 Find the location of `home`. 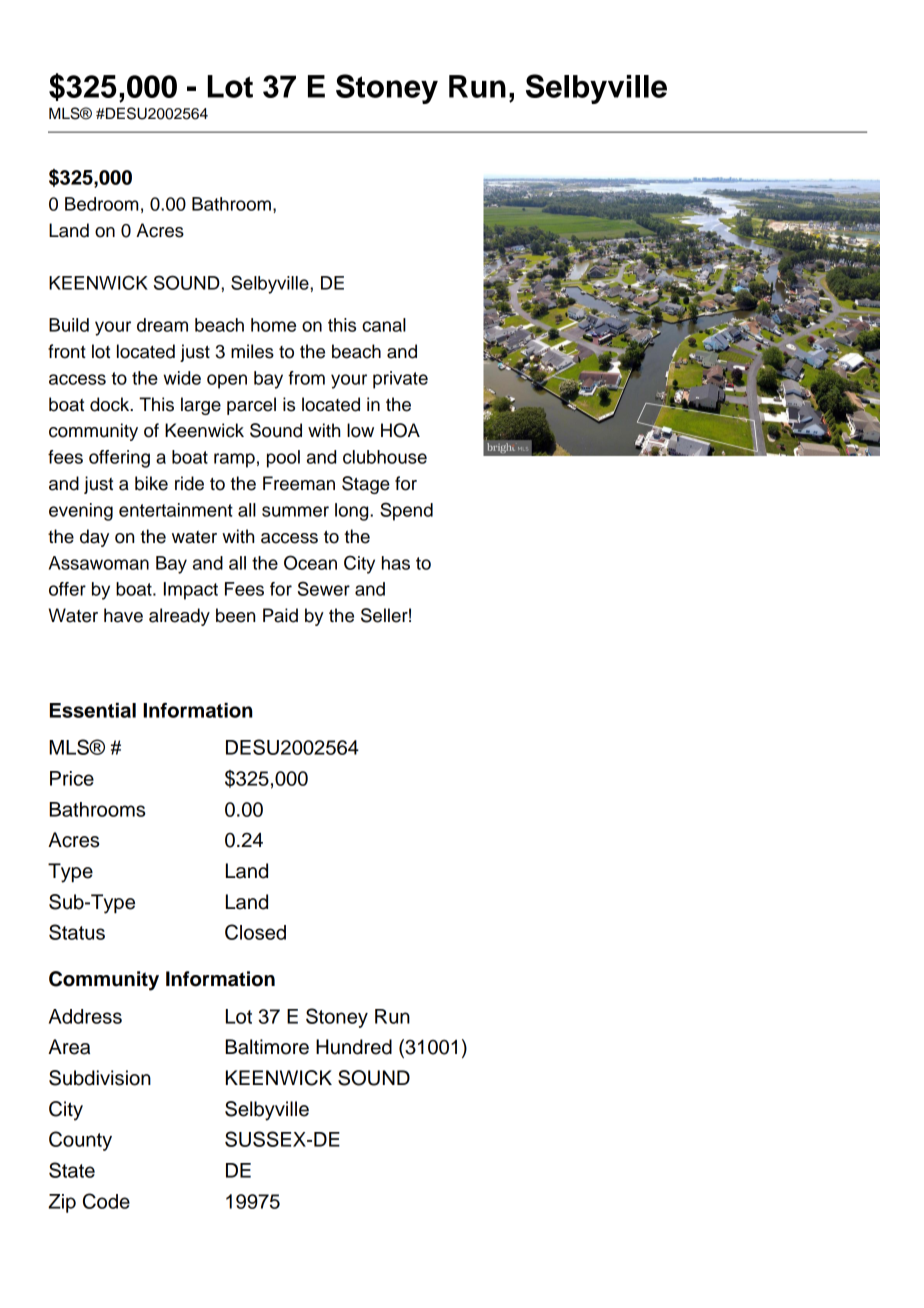

home is located at coordinates (273, 325).
